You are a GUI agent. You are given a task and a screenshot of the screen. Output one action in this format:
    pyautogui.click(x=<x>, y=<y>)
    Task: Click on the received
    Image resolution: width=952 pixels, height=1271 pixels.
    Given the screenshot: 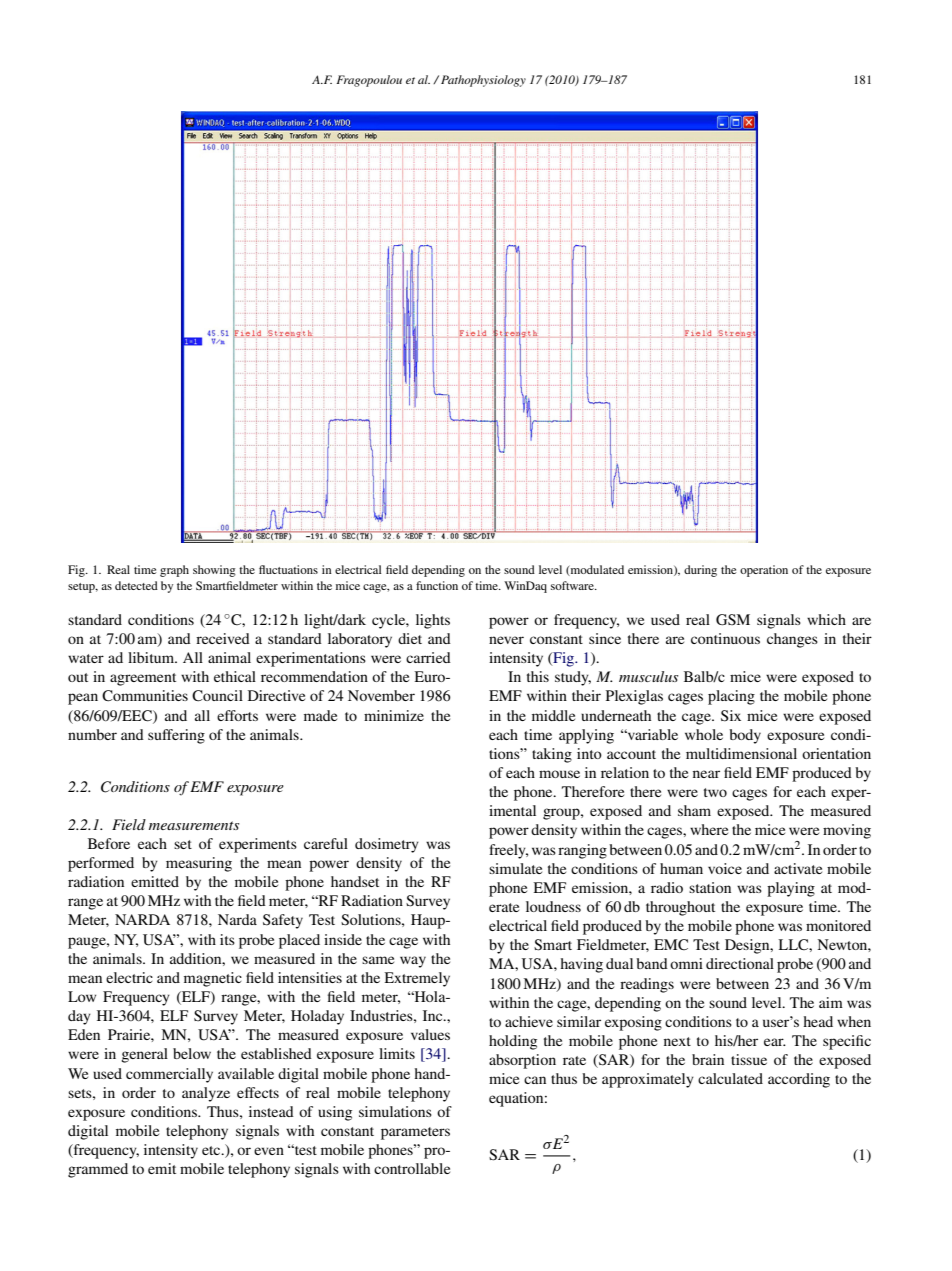 What is the action you would take?
    pyautogui.click(x=223, y=638)
